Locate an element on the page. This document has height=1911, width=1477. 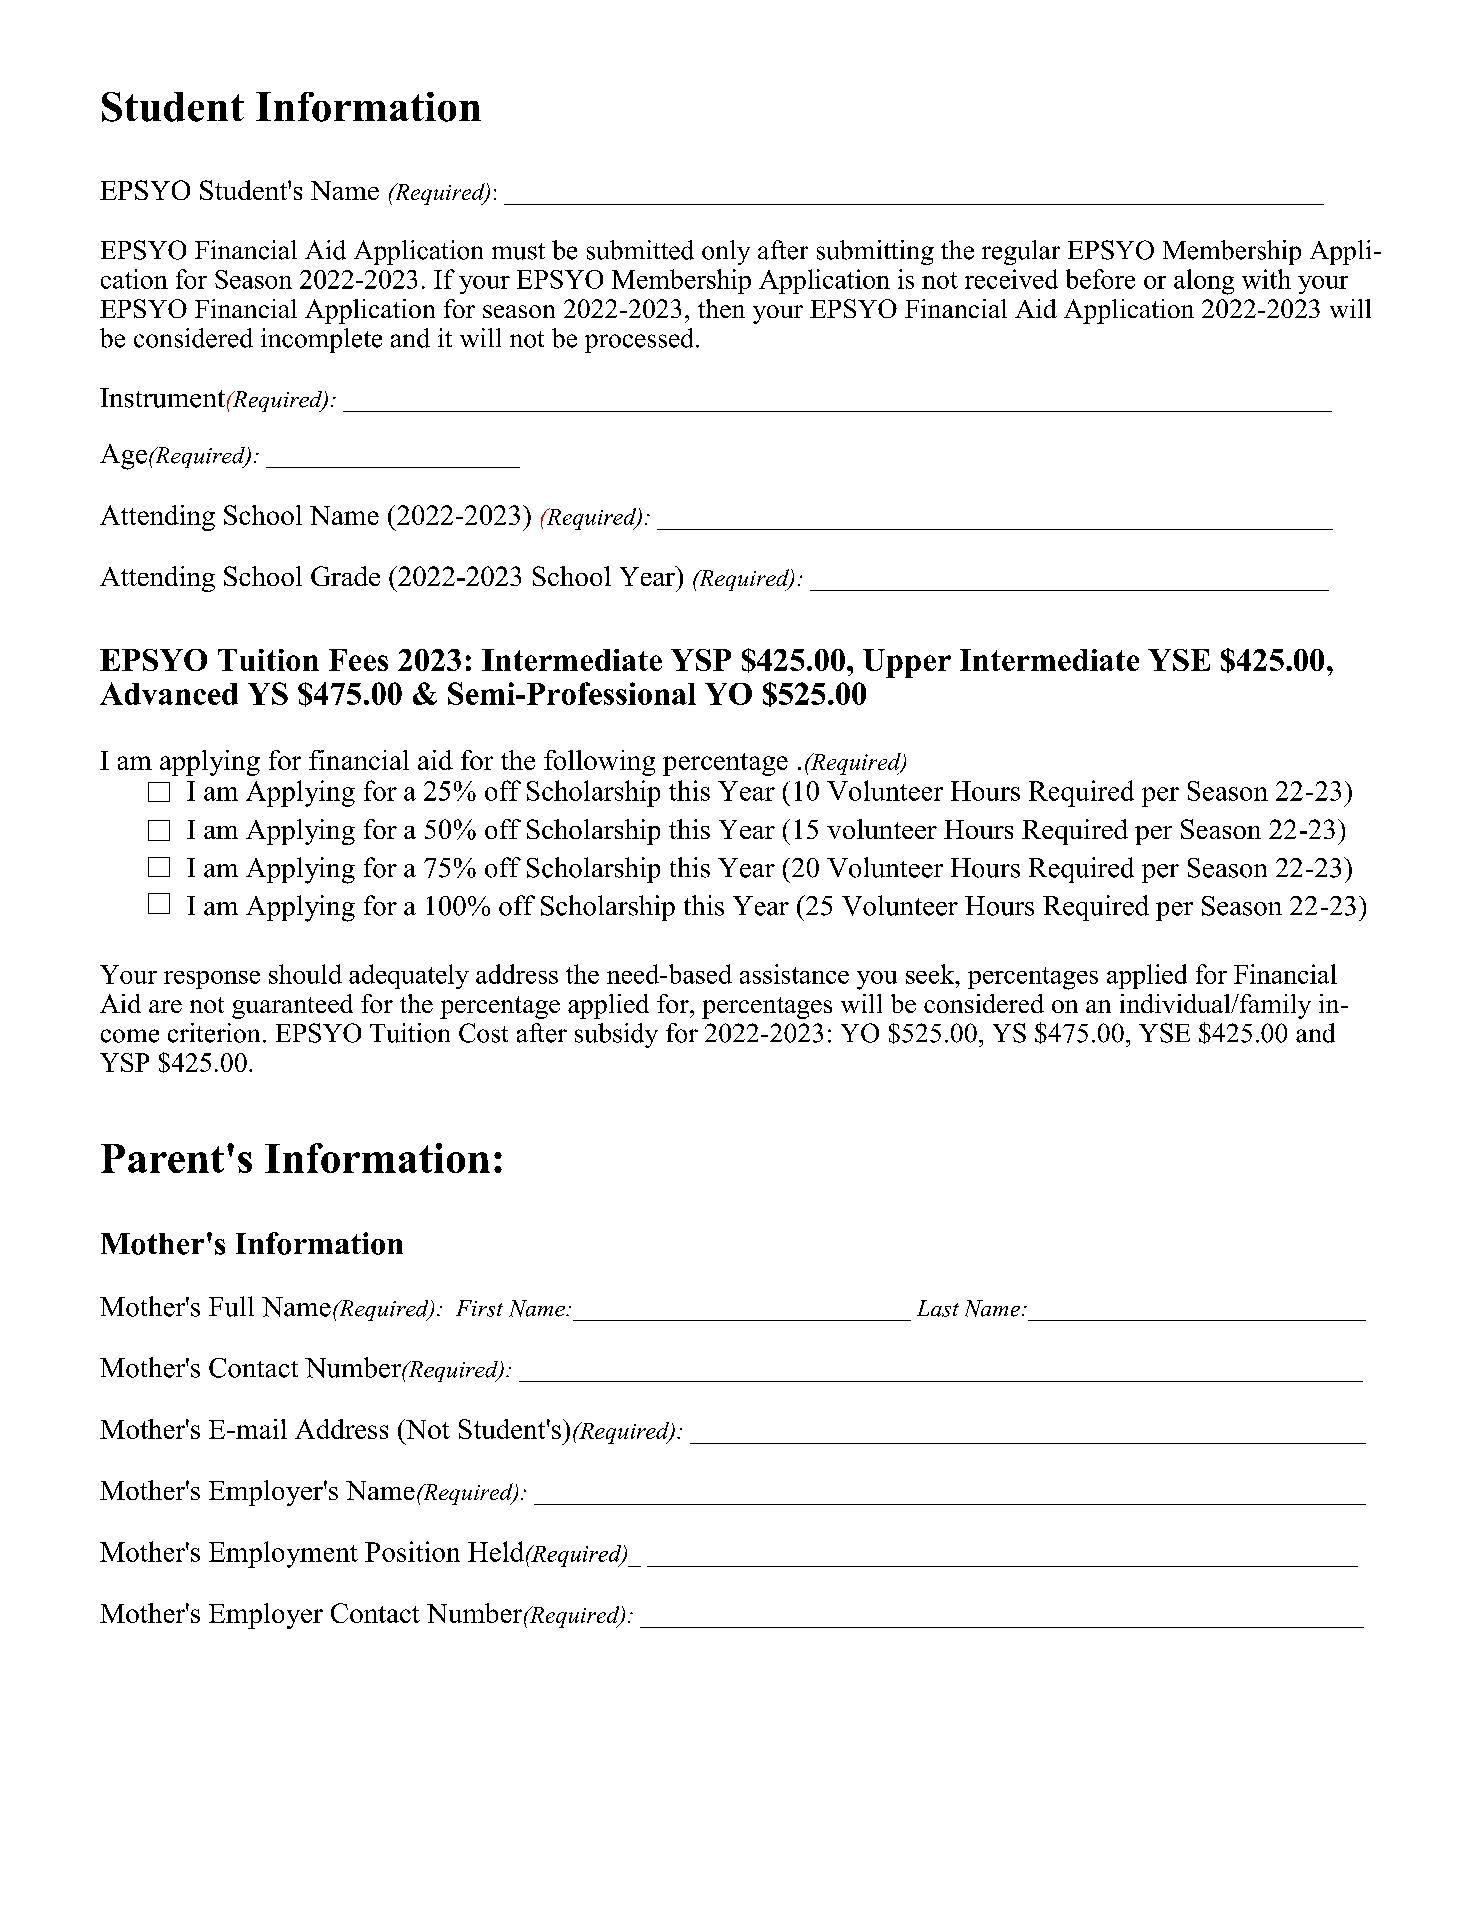
subsidy is located at coordinates (616, 1035).
